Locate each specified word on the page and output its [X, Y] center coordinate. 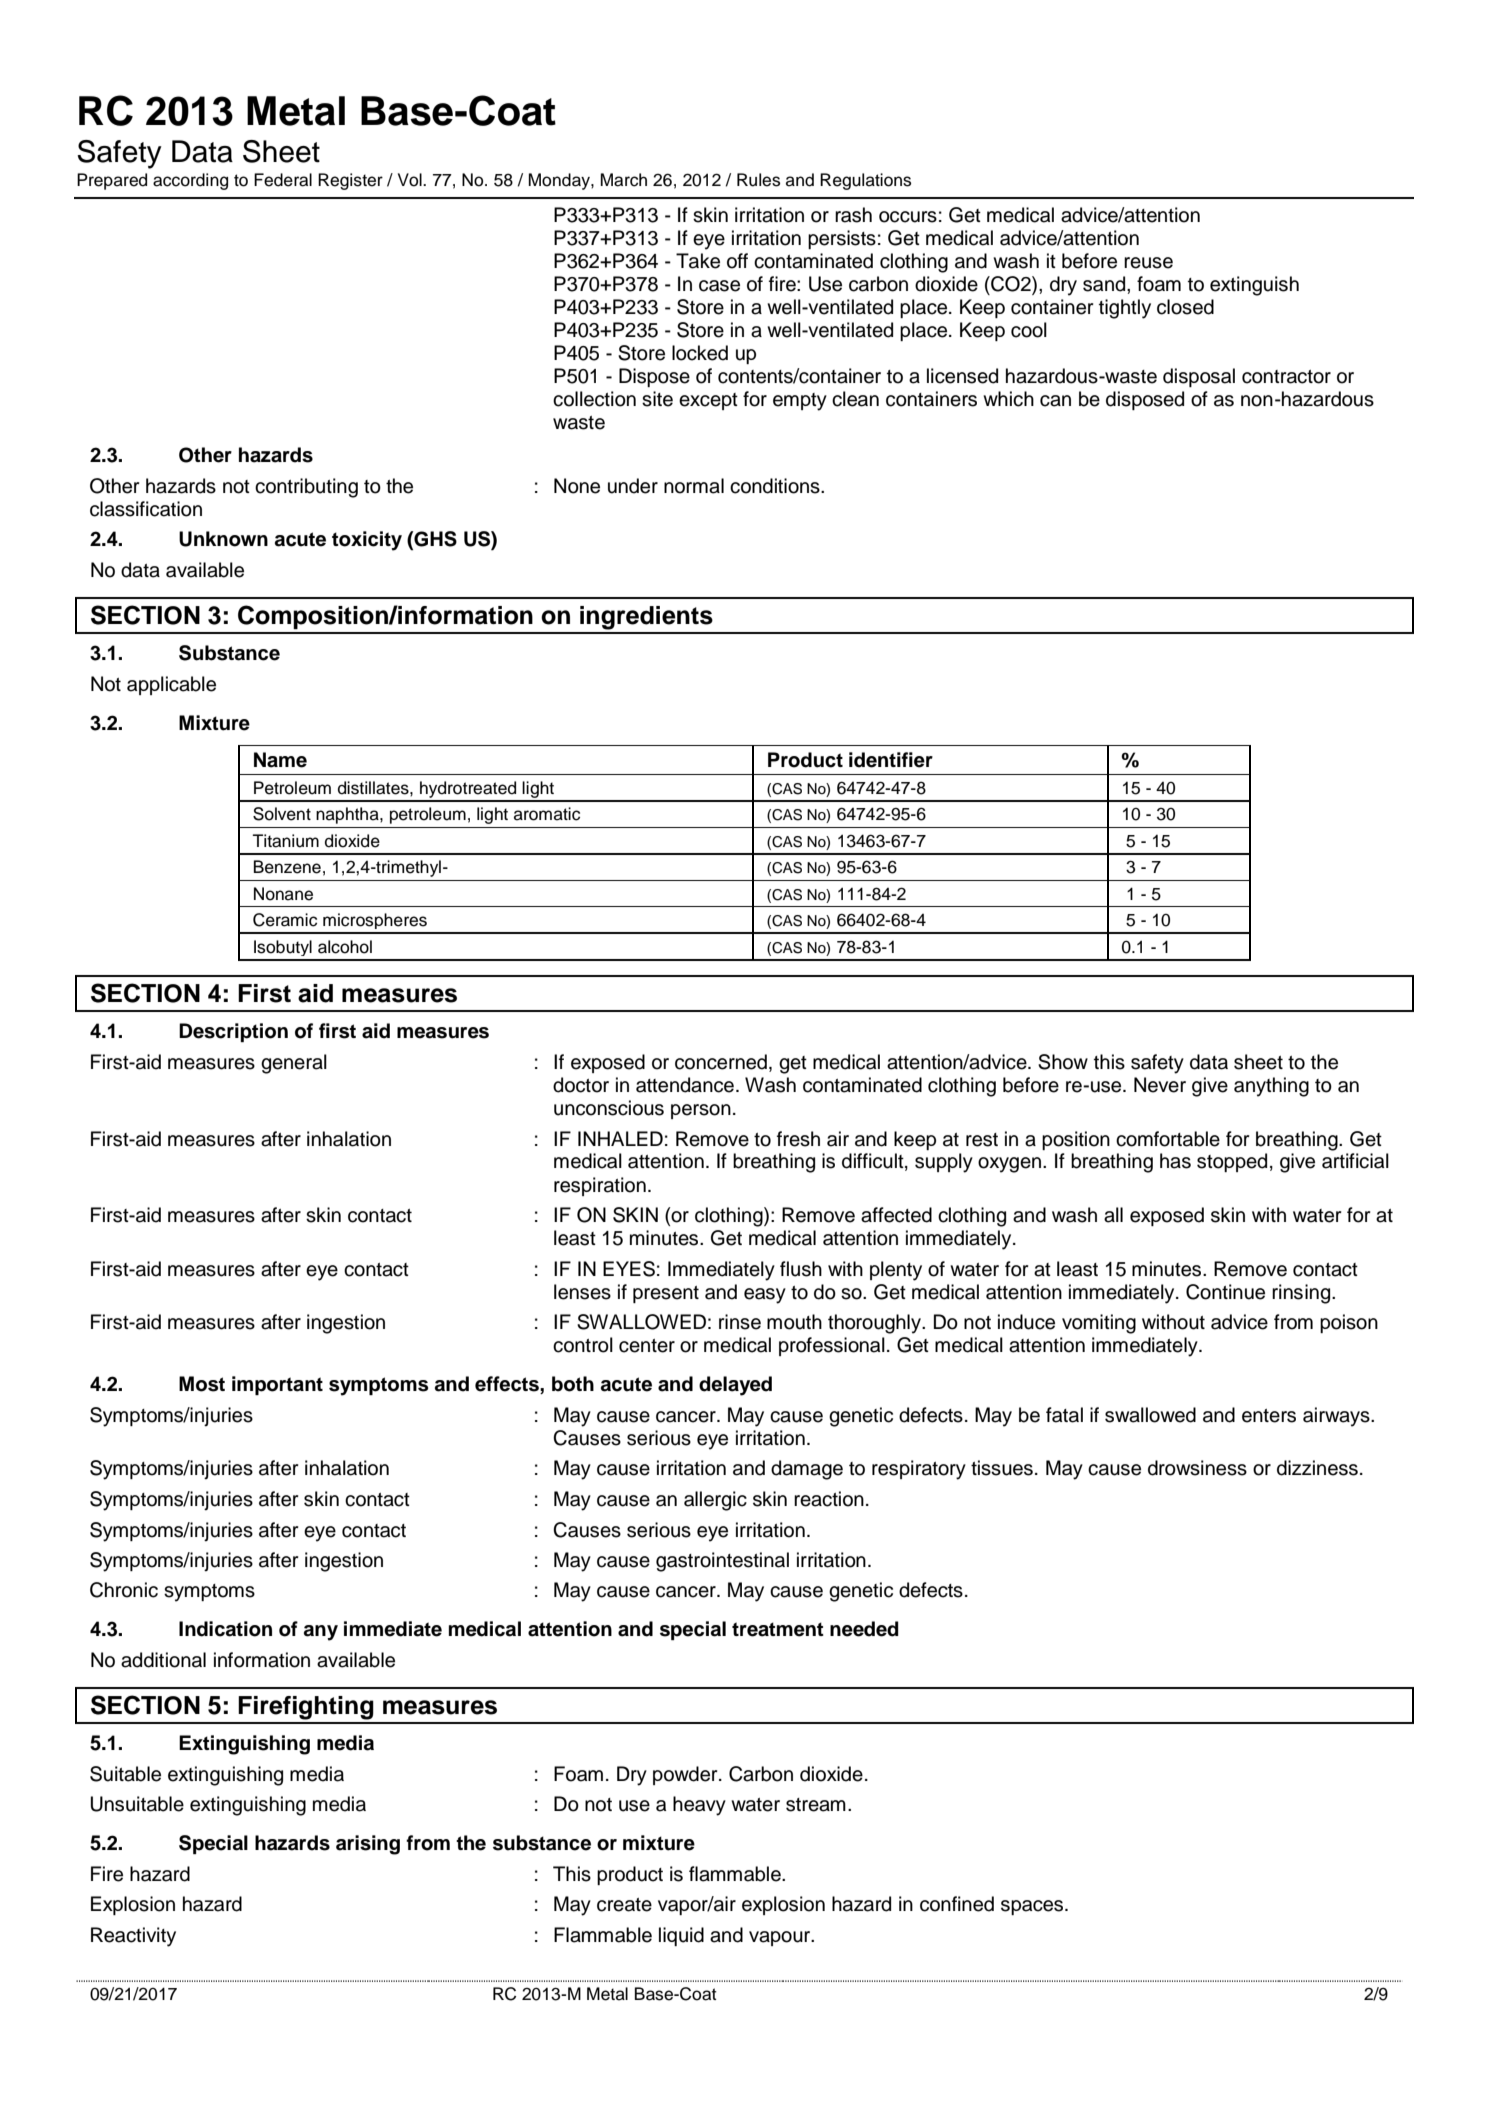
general [294, 1064]
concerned [721, 1062]
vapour [781, 1938]
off [737, 261]
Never [1160, 1085]
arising [368, 1845]
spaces [1033, 1907]
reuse [1148, 263]
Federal [283, 180]
